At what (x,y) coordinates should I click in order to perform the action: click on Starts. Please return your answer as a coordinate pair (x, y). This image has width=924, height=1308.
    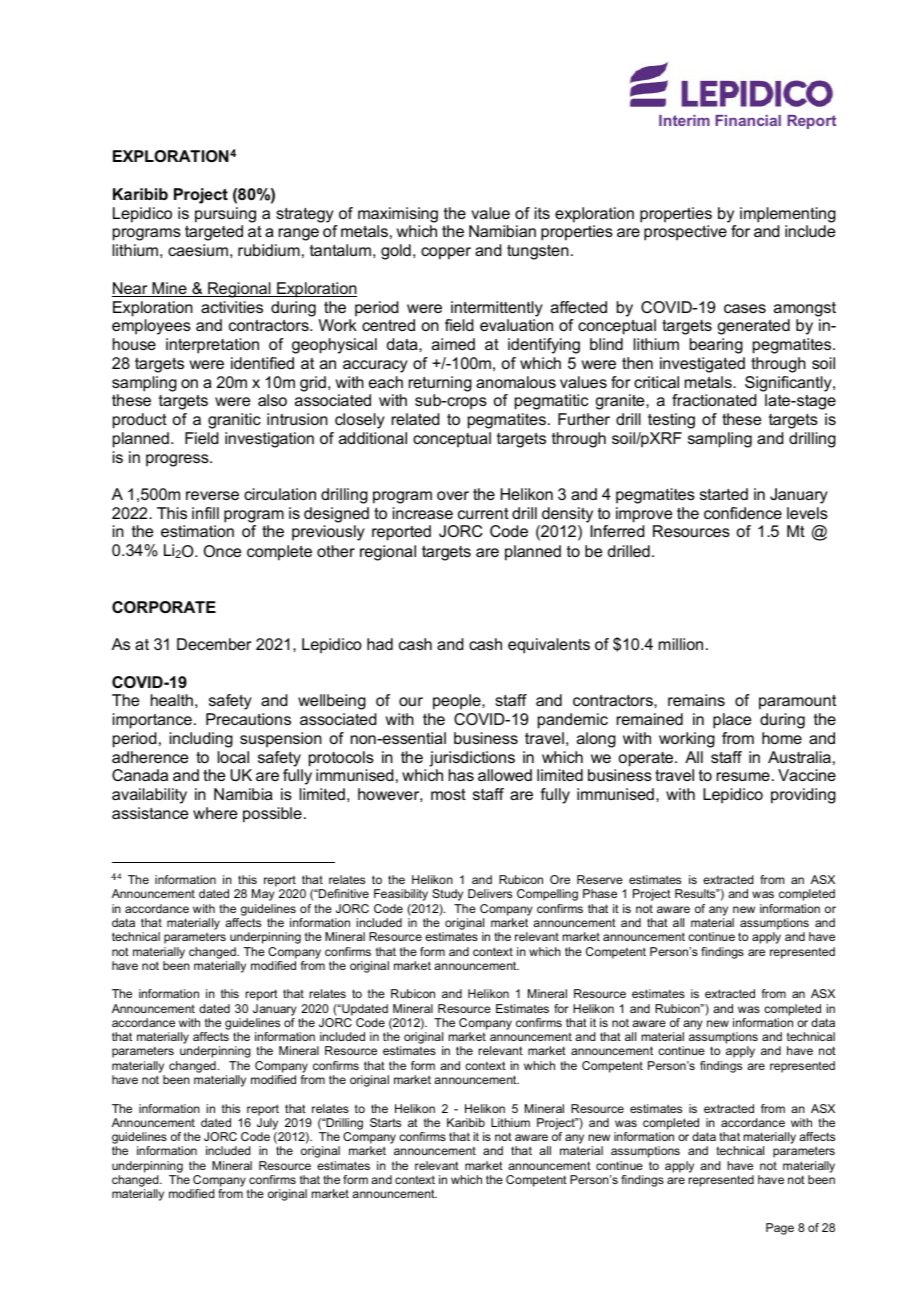
    Looking at the image, I should click on (385, 1122).
